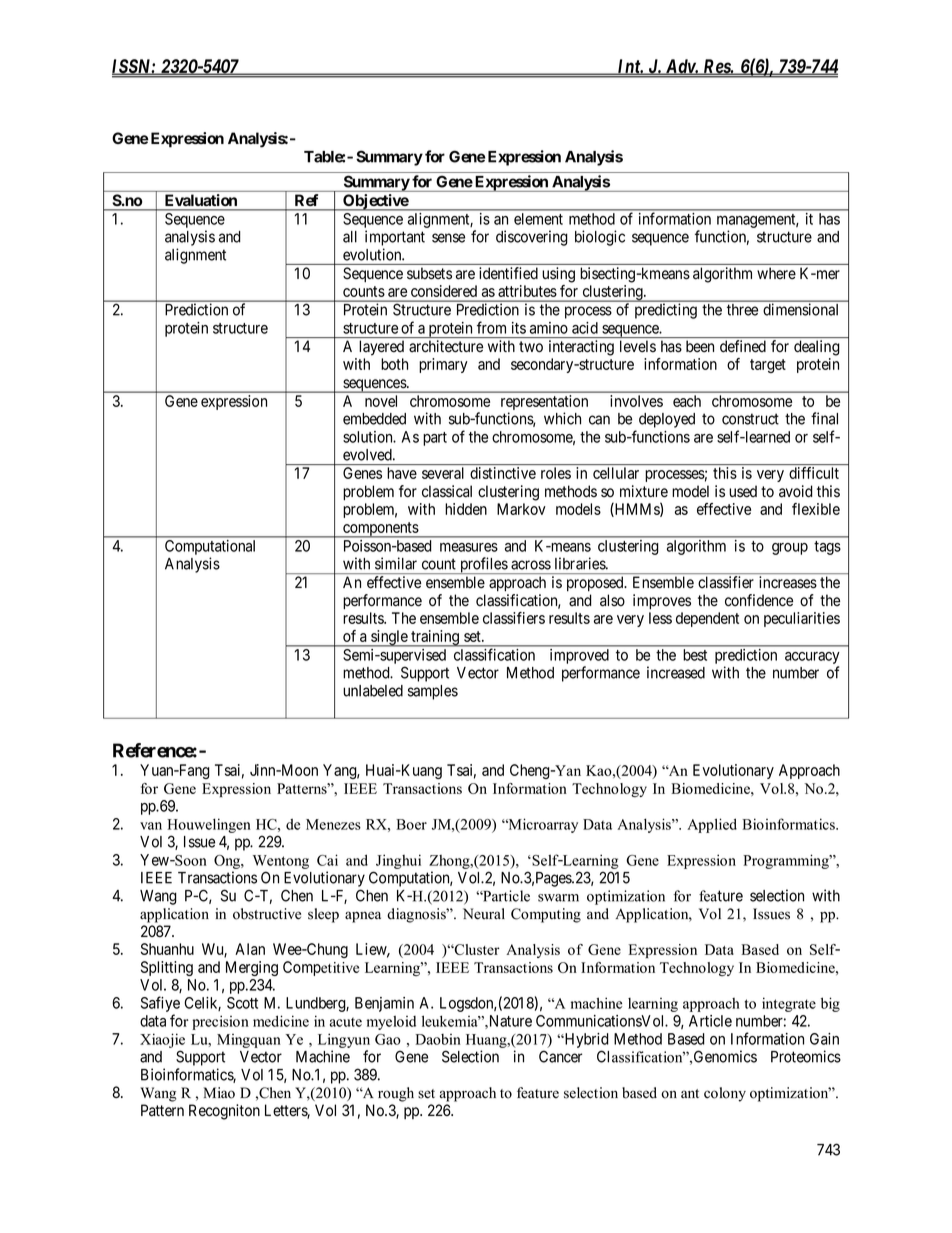  What do you see at coordinates (219, 1093) in the screenshot?
I see `Miao` at bounding box center [219, 1093].
